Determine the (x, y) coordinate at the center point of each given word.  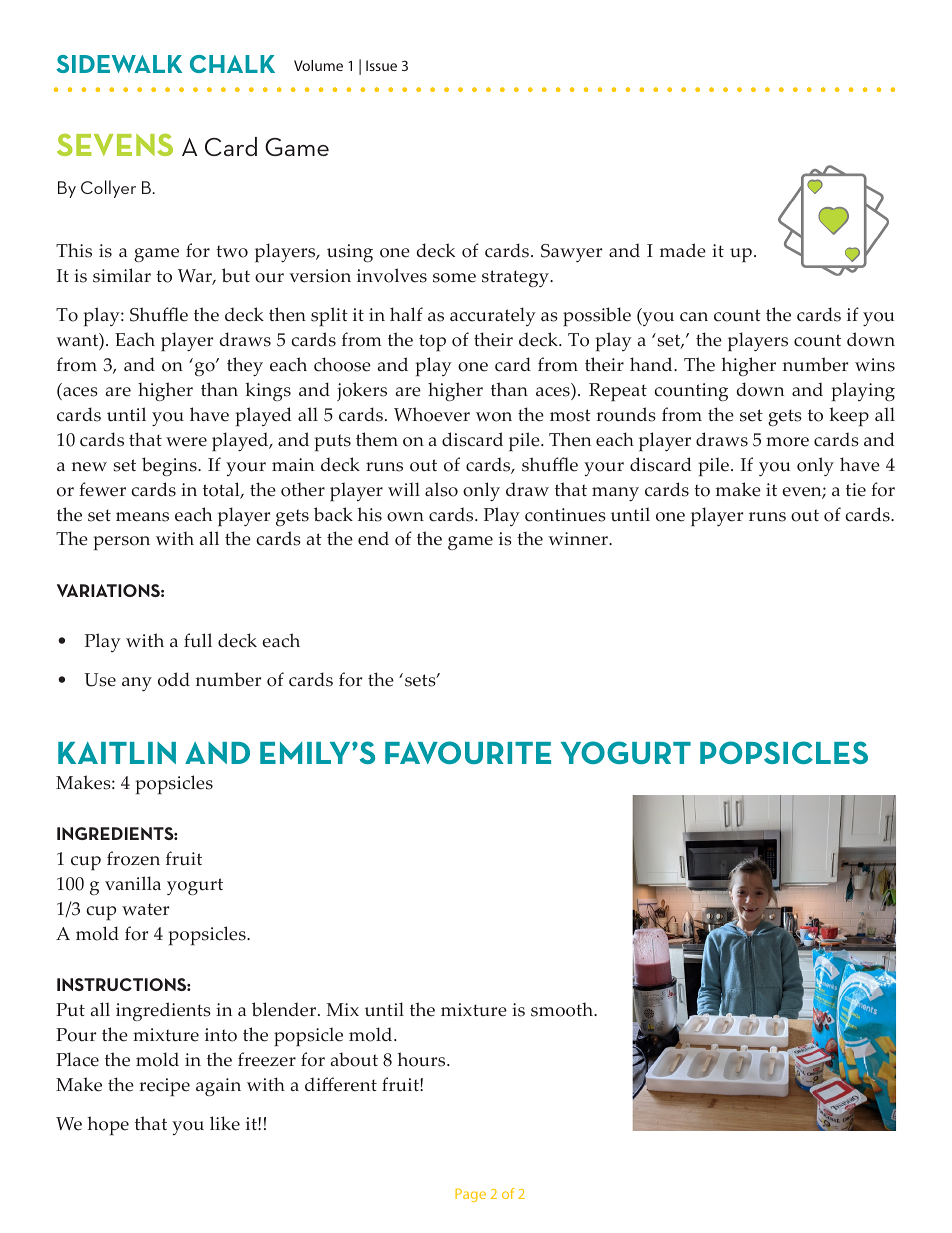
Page (470, 1195)
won (494, 417)
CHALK (232, 64)
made (683, 250)
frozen (133, 858)
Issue (381, 65)
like (225, 1123)
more (787, 442)
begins (170, 466)
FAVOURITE (468, 752)
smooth (563, 1009)
